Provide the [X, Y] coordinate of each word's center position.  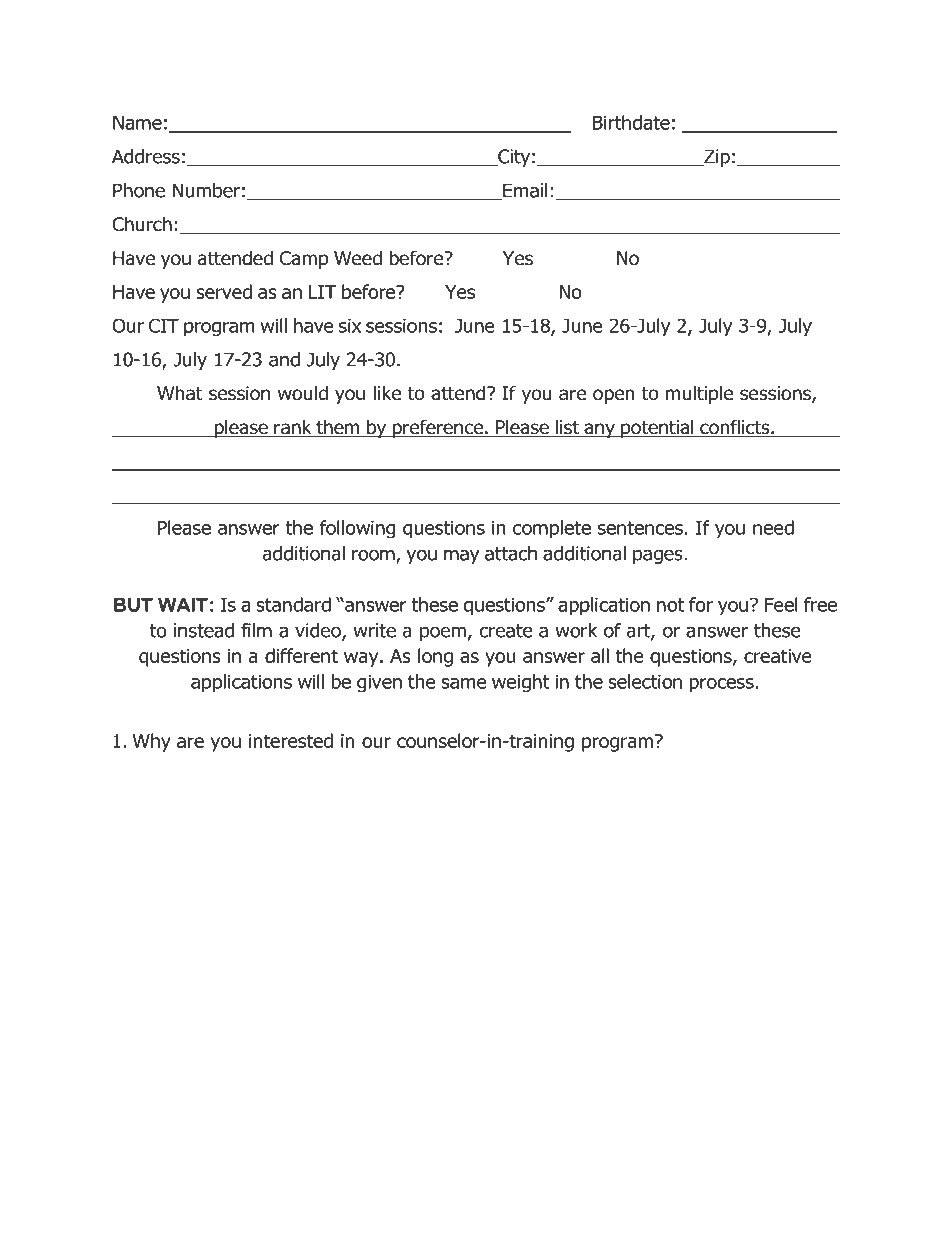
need [773, 527]
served [224, 291]
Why [151, 742]
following [358, 529]
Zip [716, 158]
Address [146, 156]
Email [524, 191]
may [462, 557]
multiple [700, 394]
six [350, 326]
